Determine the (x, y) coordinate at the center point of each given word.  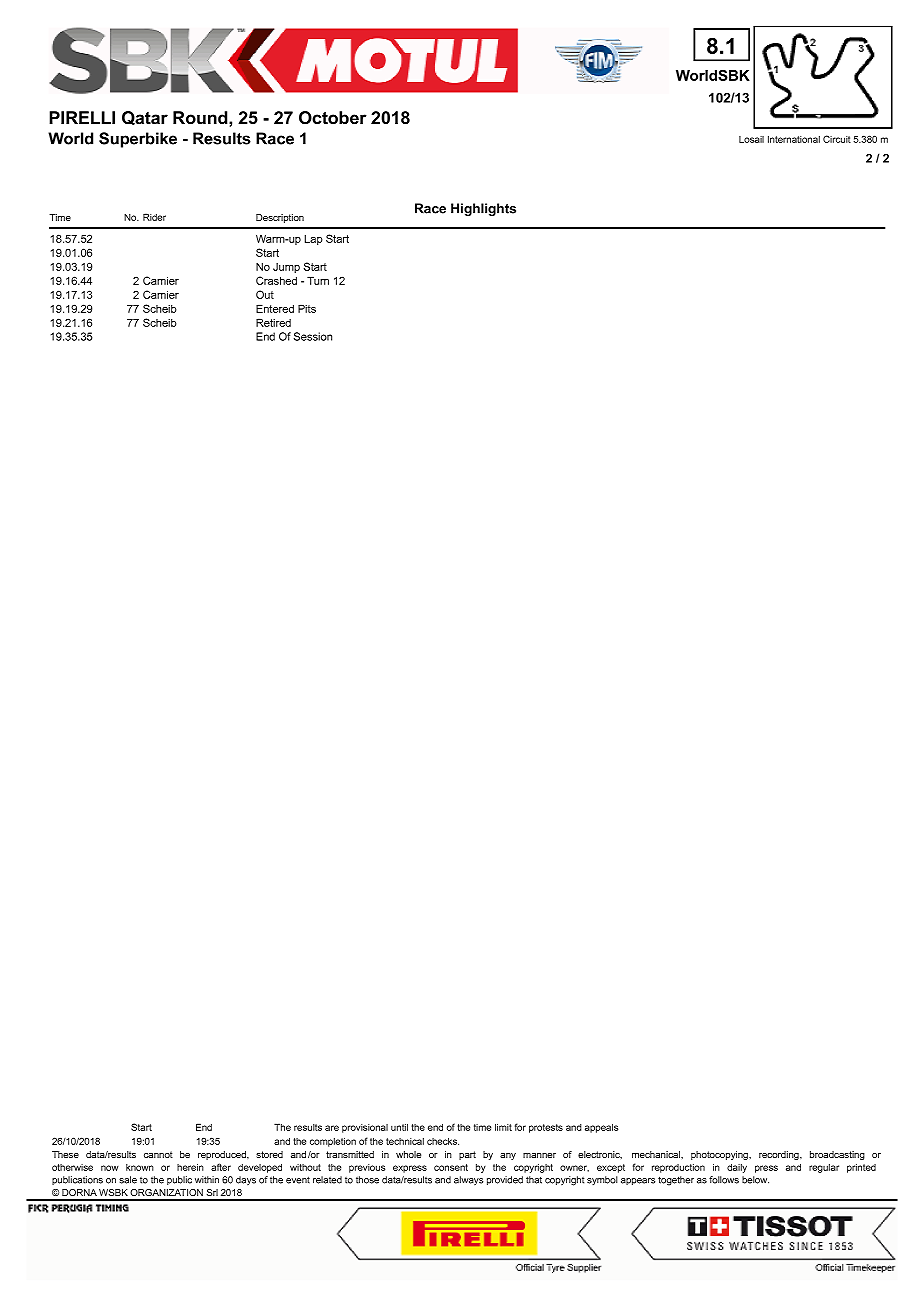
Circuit (837, 139)
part (467, 1155)
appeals (601, 1128)
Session (313, 336)
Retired (273, 322)
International (794, 139)
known (140, 1167)
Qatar (145, 118)
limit (503, 1127)
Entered (275, 308)
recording (780, 1155)
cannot (158, 1154)
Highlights (483, 209)
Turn (318, 280)
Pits (307, 308)
